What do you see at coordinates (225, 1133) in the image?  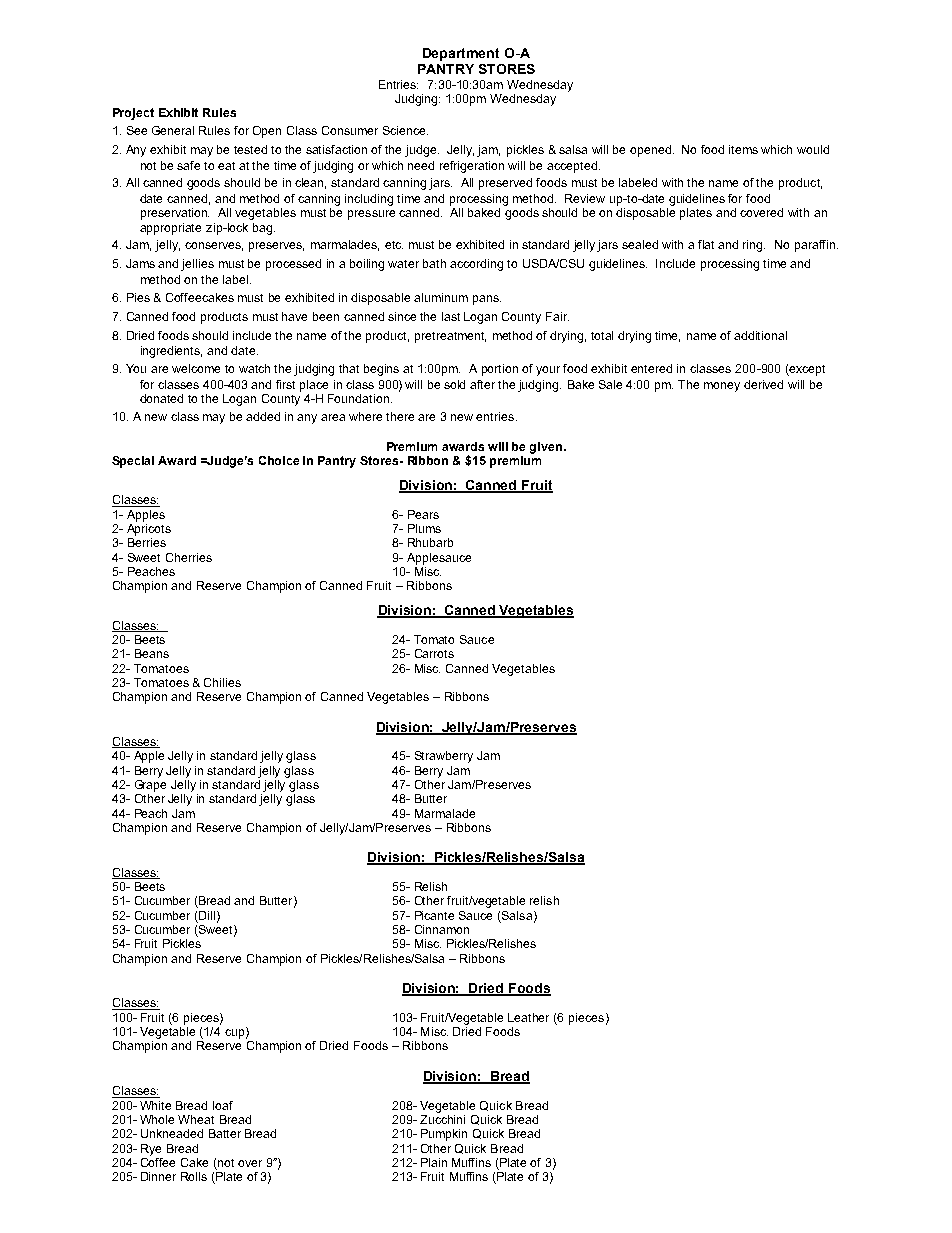 I see `Batter` at bounding box center [225, 1133].
